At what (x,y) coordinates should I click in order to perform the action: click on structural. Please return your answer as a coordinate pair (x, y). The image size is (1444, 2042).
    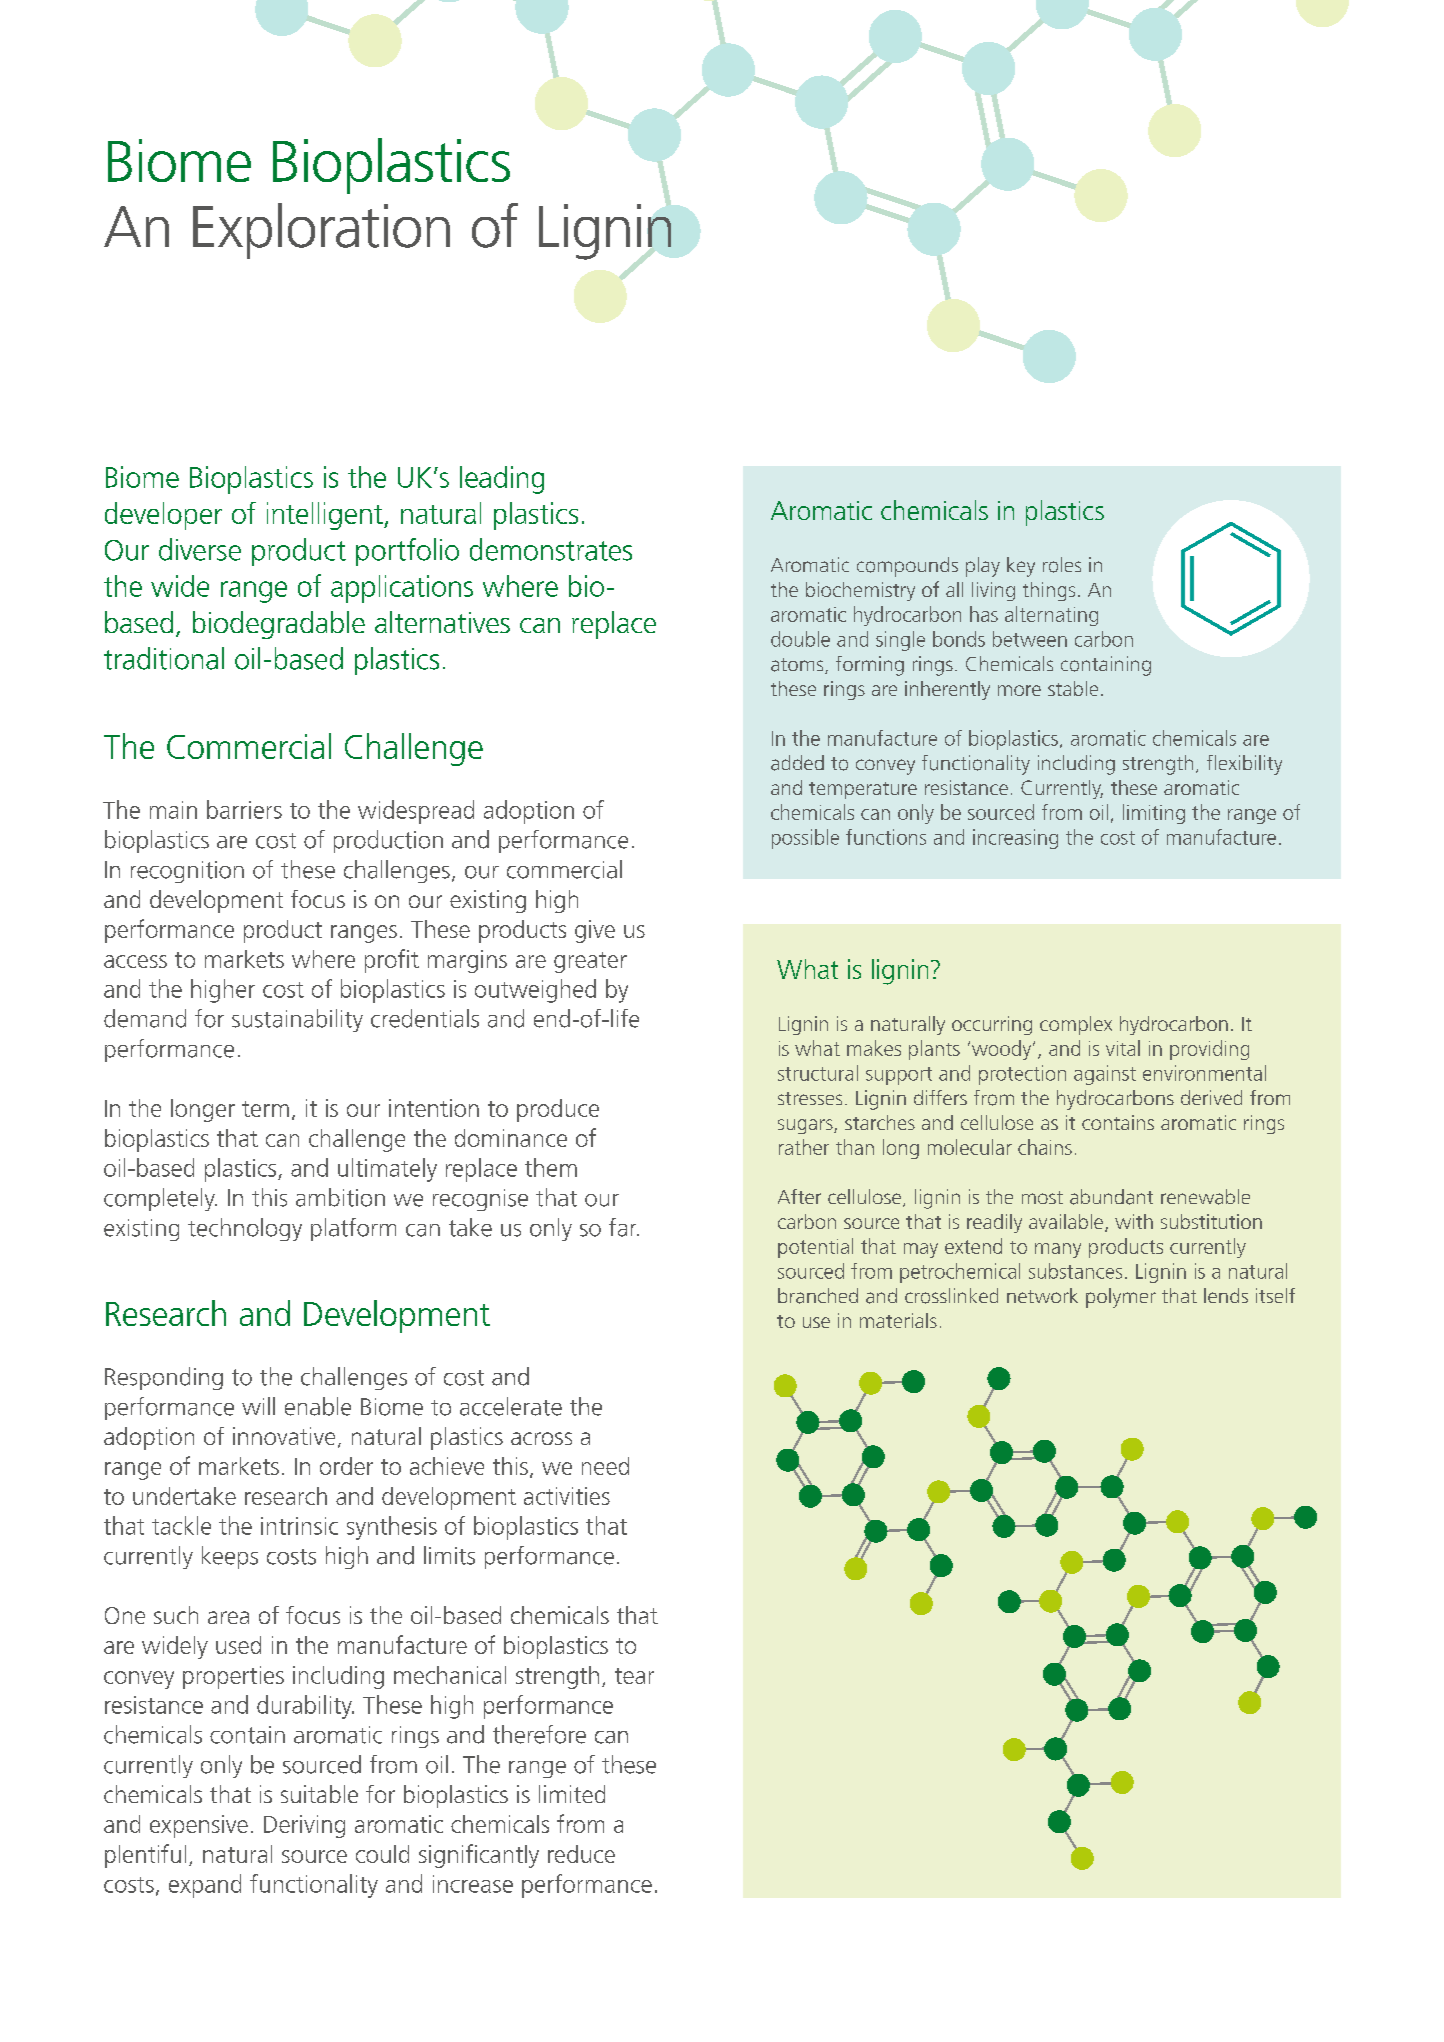
    Looking at the image, I should click on (818, 1073).
